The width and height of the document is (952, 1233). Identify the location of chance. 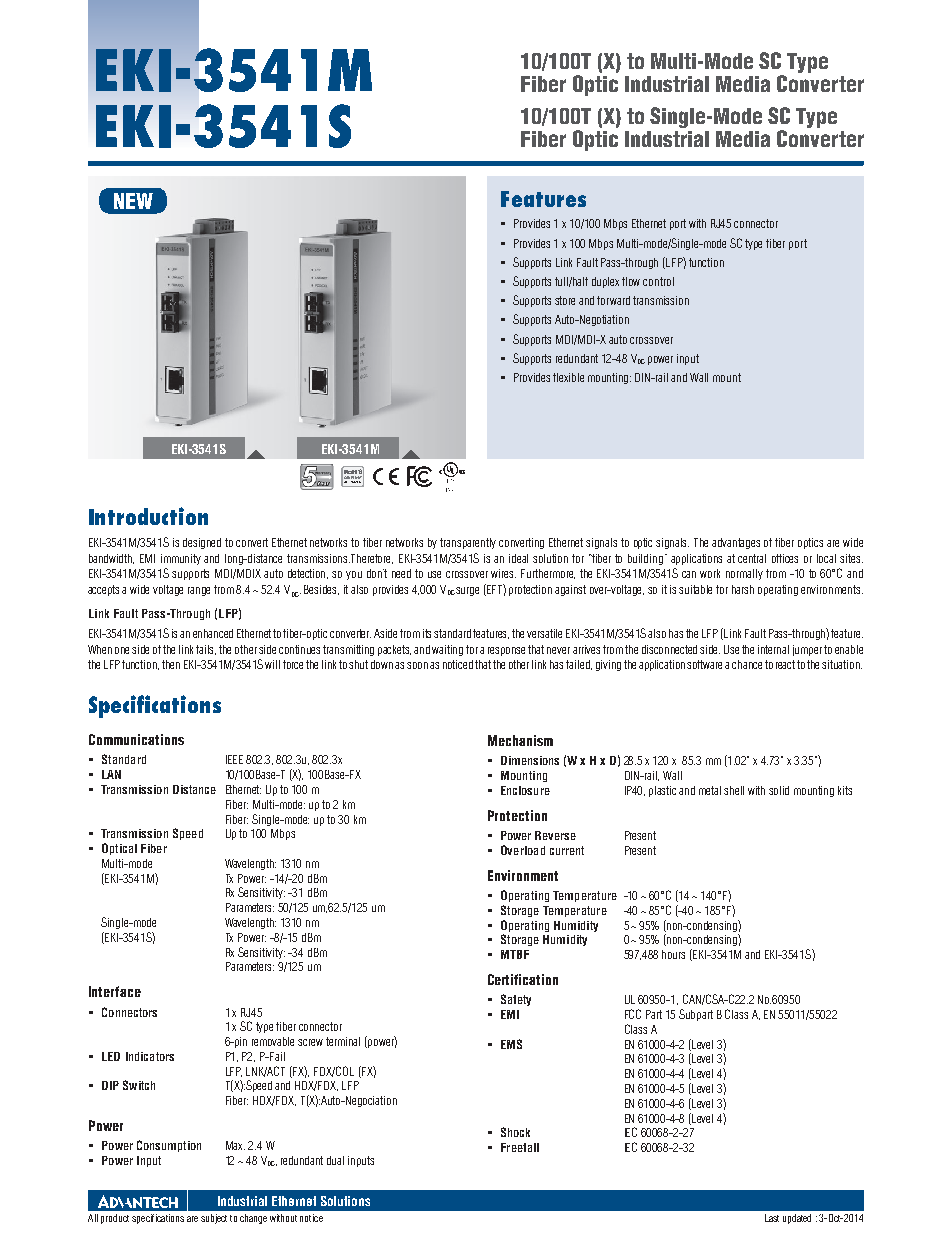
(747, 664).
